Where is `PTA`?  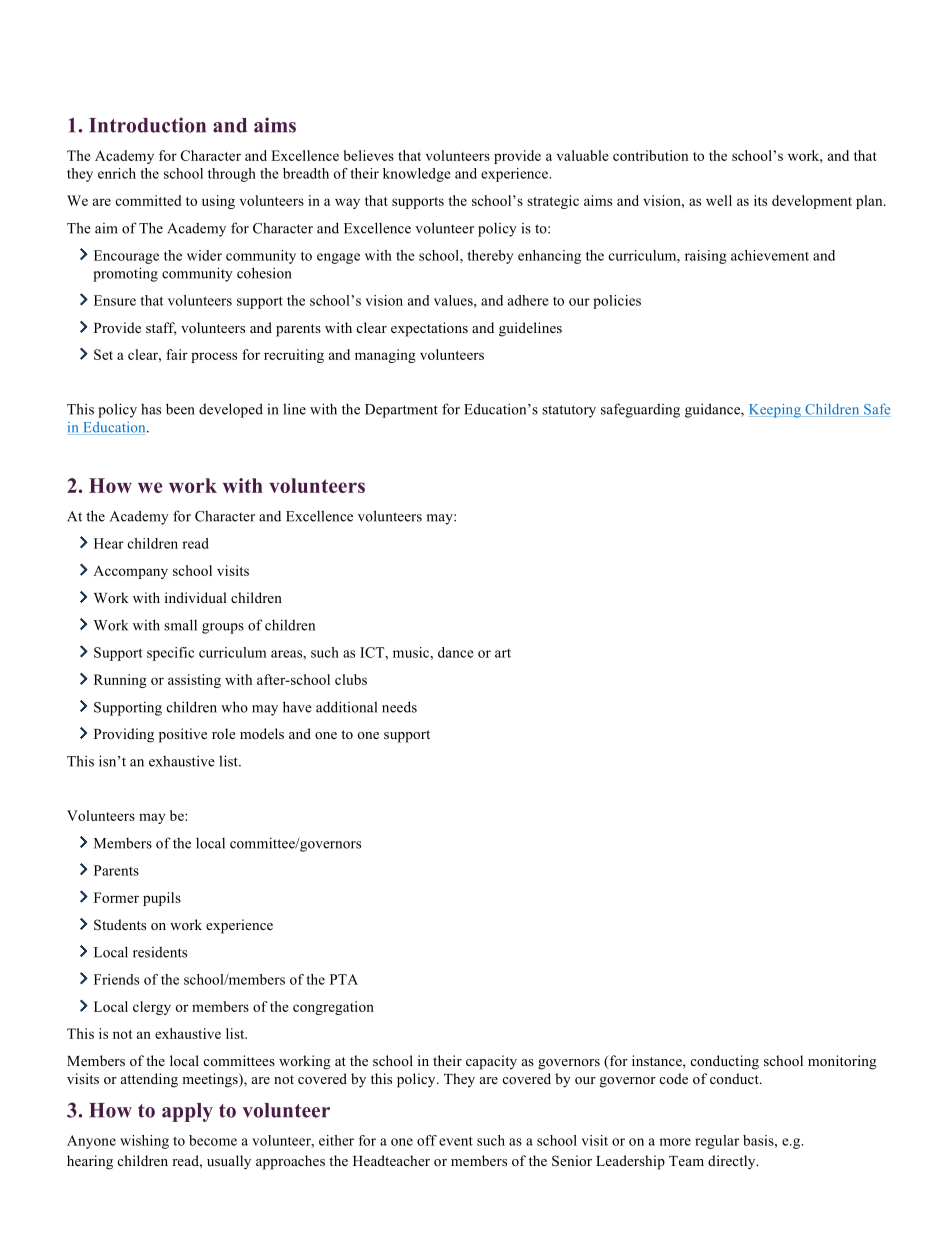 PTA is located at coordinates (344, 979).
